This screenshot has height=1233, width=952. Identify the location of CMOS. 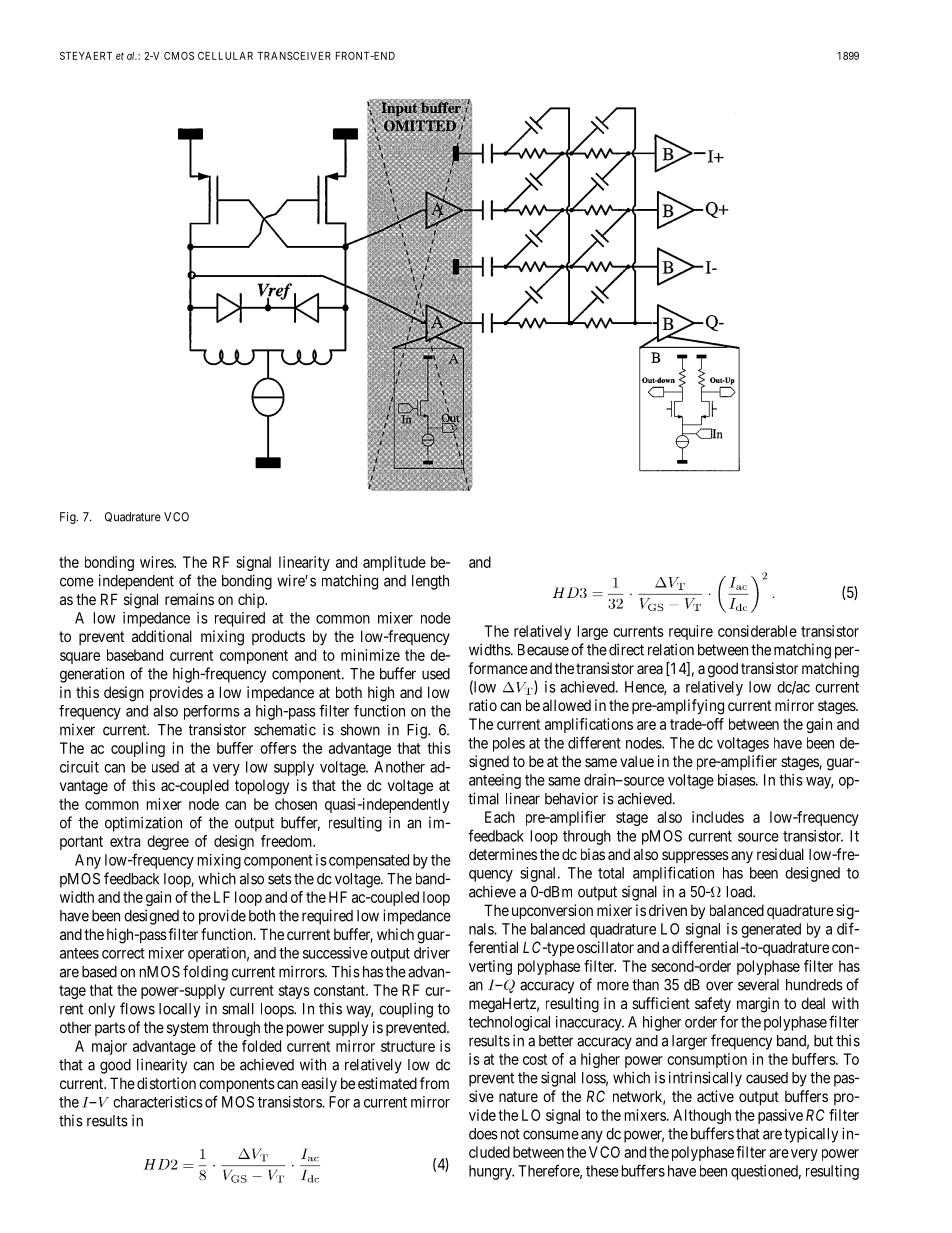
(179, 55).
